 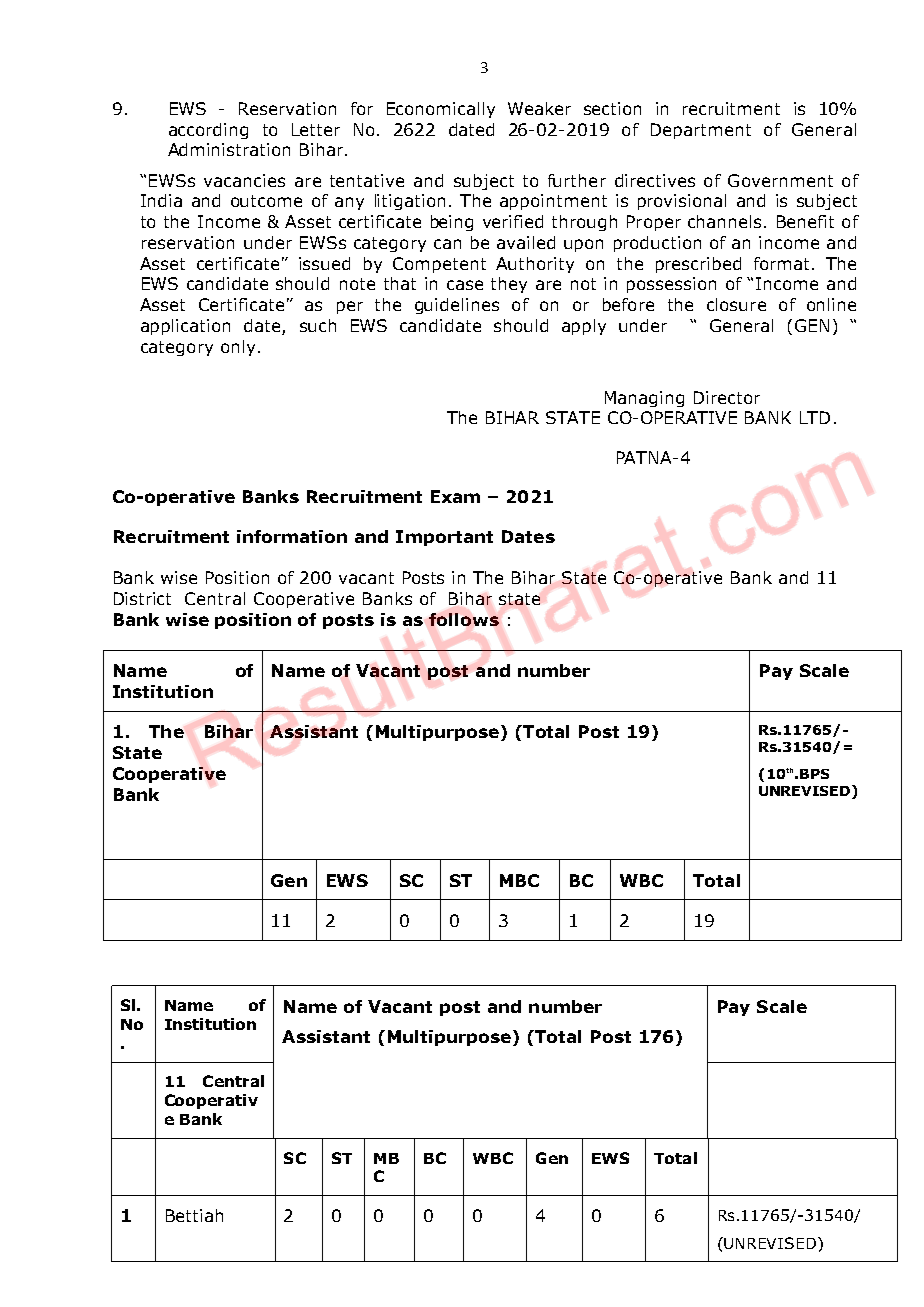 I want to click on according, so click(x=208, y=131).
